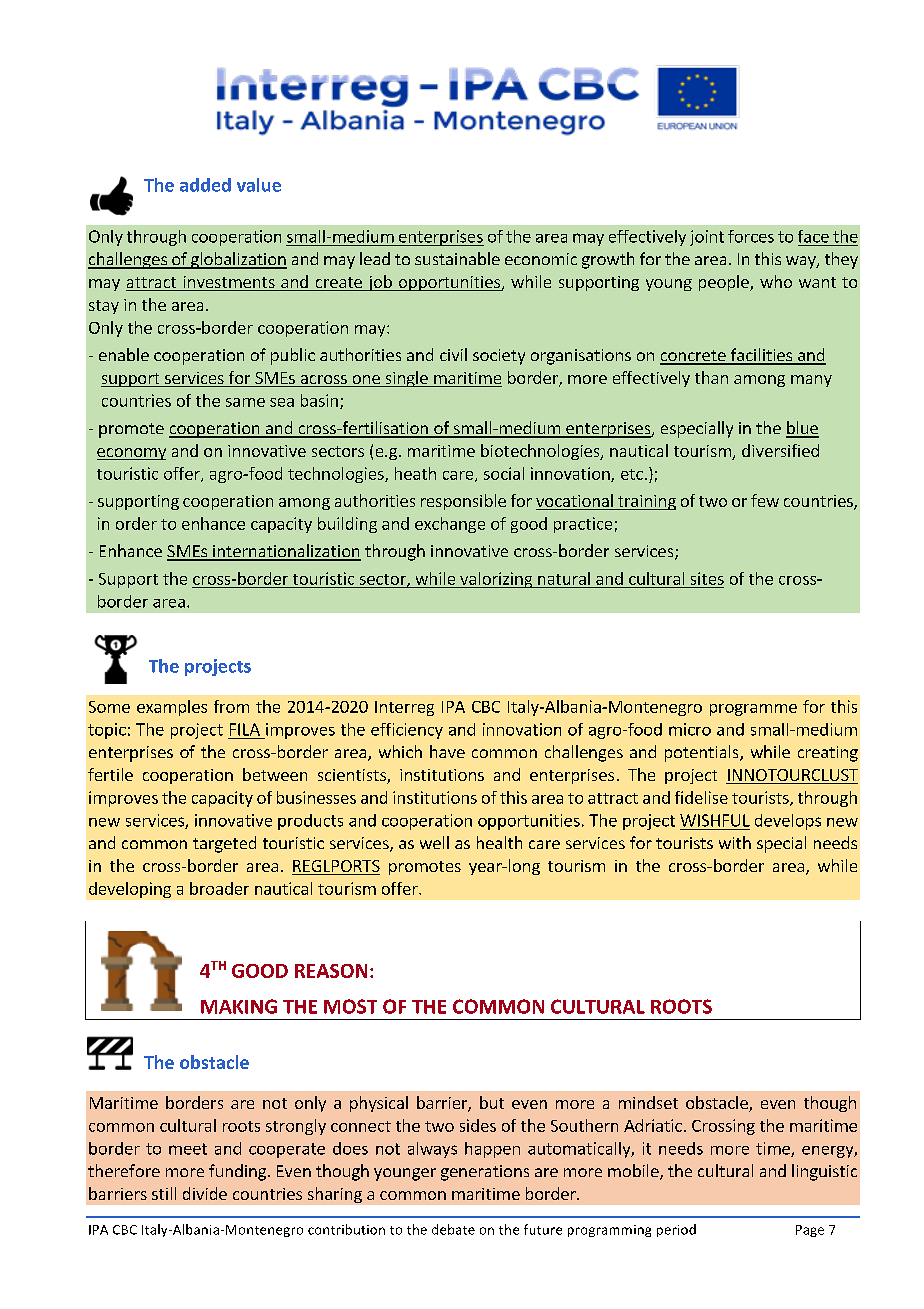  What do you see at coordinates (205, 1193) in the document?
I see `divide` at bounding box center [205, 1193].
